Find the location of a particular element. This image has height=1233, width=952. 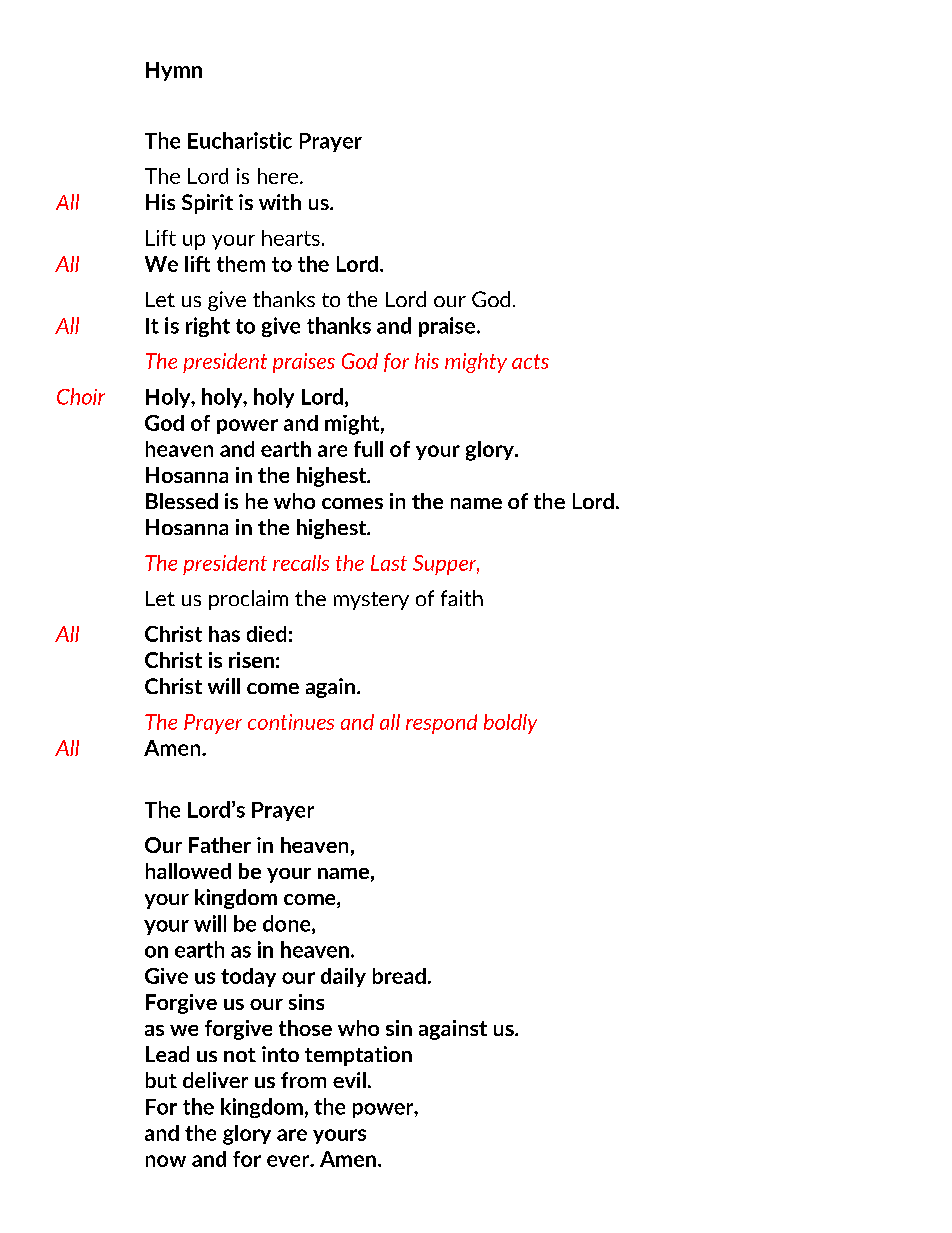

Hymn is located at coordinates (174, 71).
